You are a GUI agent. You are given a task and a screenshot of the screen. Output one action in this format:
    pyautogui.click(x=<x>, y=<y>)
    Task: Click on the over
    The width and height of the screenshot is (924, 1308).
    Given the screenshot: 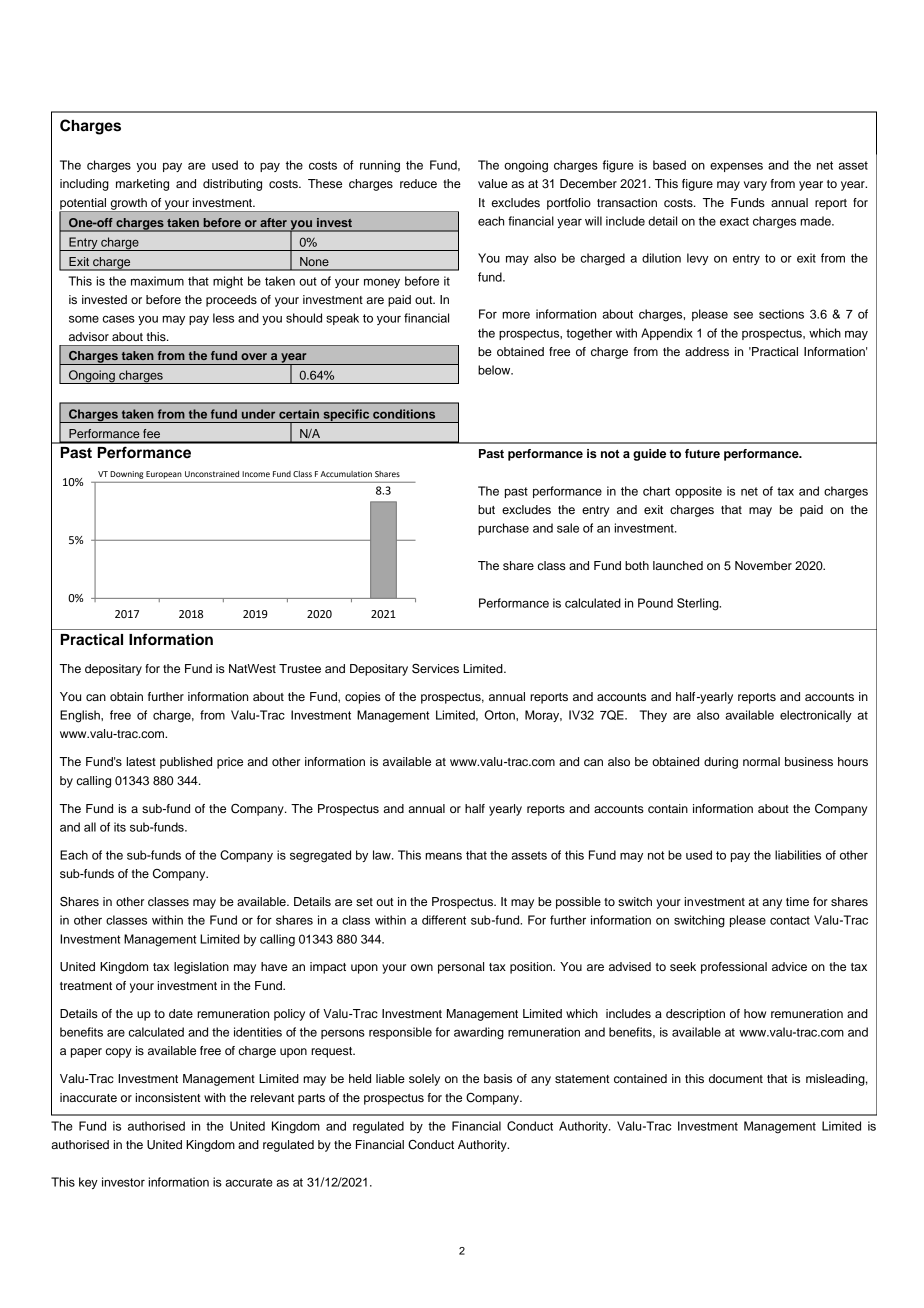 What is the action you would take?
    pyautogui.click(x=254, y=356)
